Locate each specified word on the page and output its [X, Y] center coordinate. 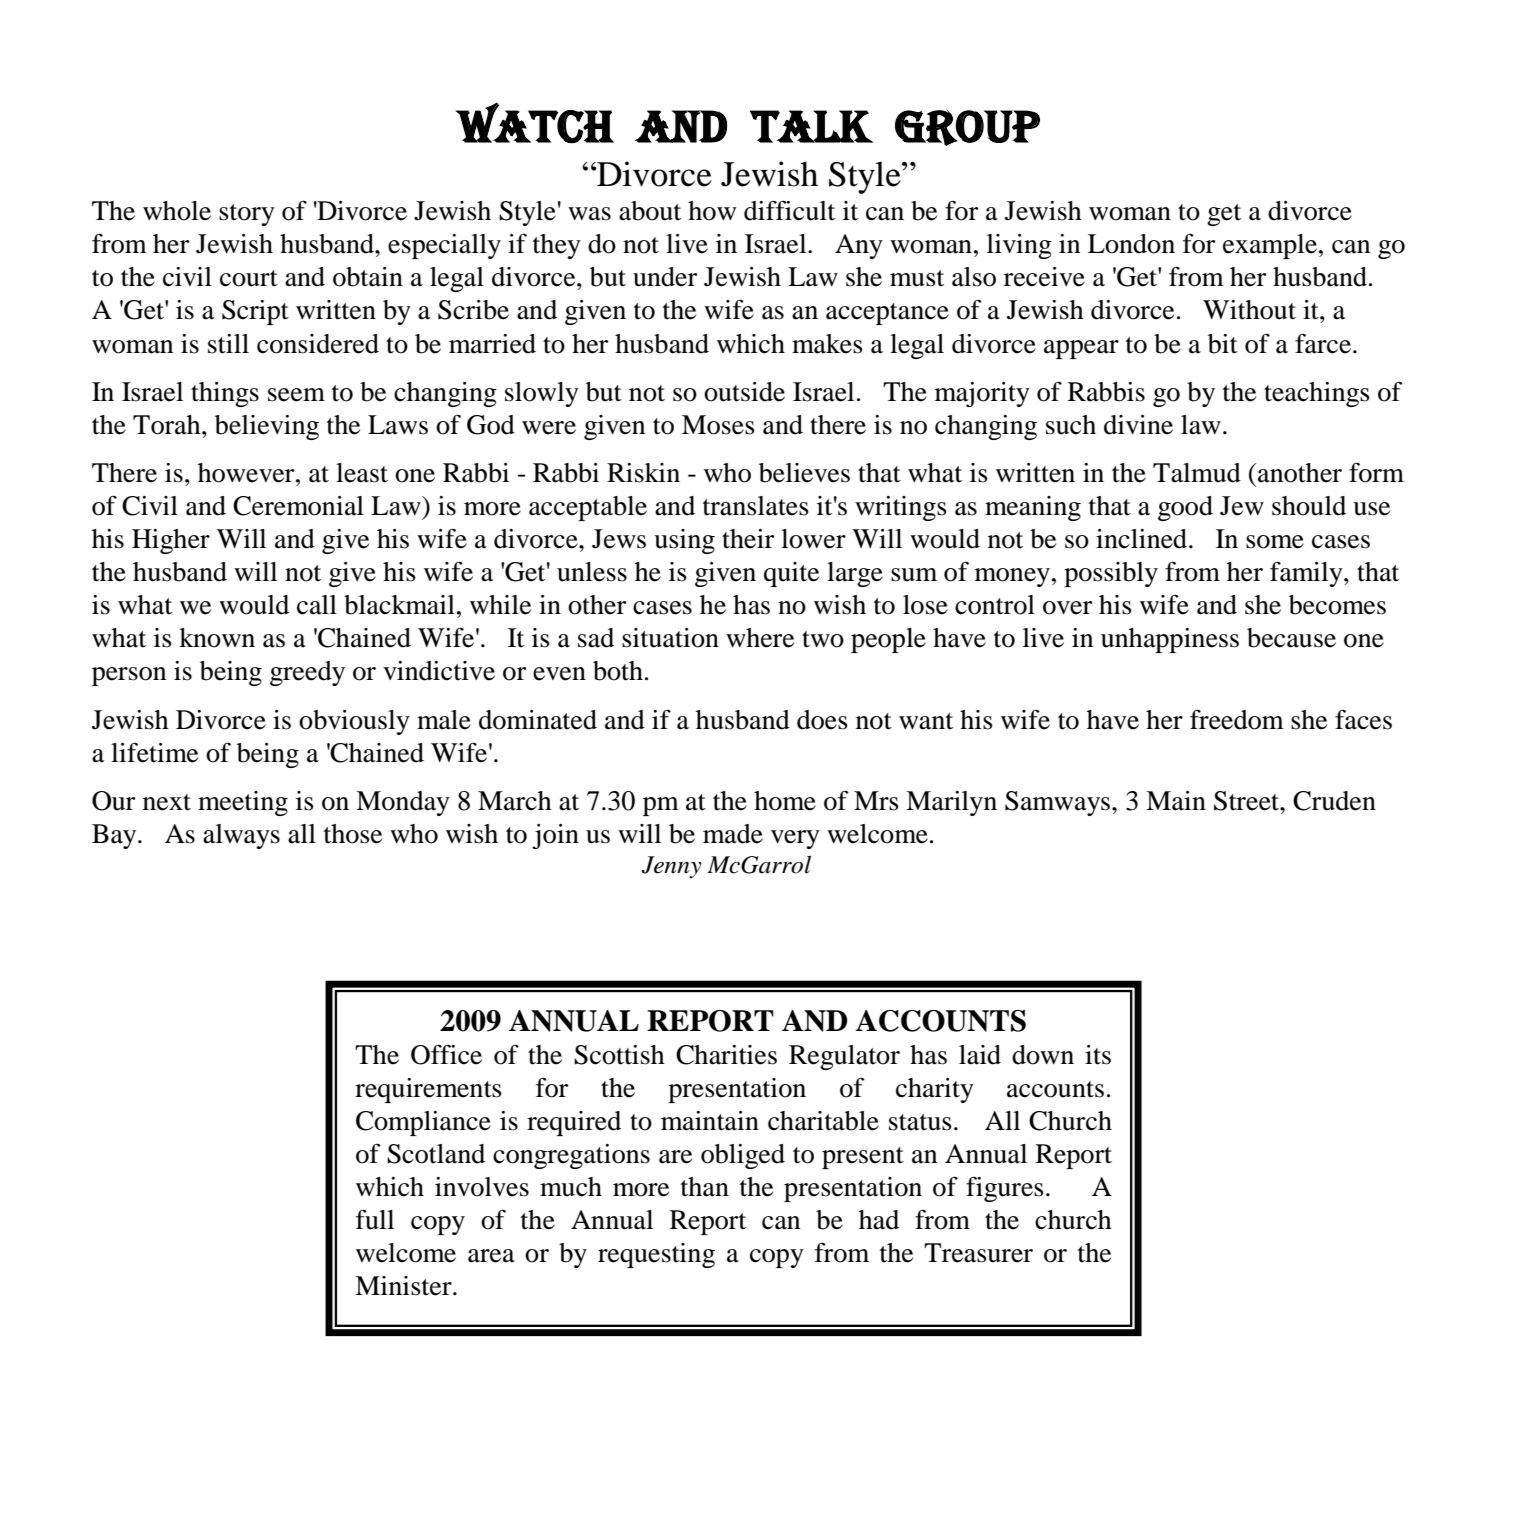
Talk [812, 126]
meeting [243, 803]
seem [296, 395]
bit [1223, 344]
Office [446, 1054]
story [247, 215]
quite [791, 574]
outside [744, 392]
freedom [1237, 719]
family [1307, 574]
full [375, 1219]
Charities [726, 1055]
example [1270, 246]
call [317, 605]
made [733, 834]
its [1098, 1055]
